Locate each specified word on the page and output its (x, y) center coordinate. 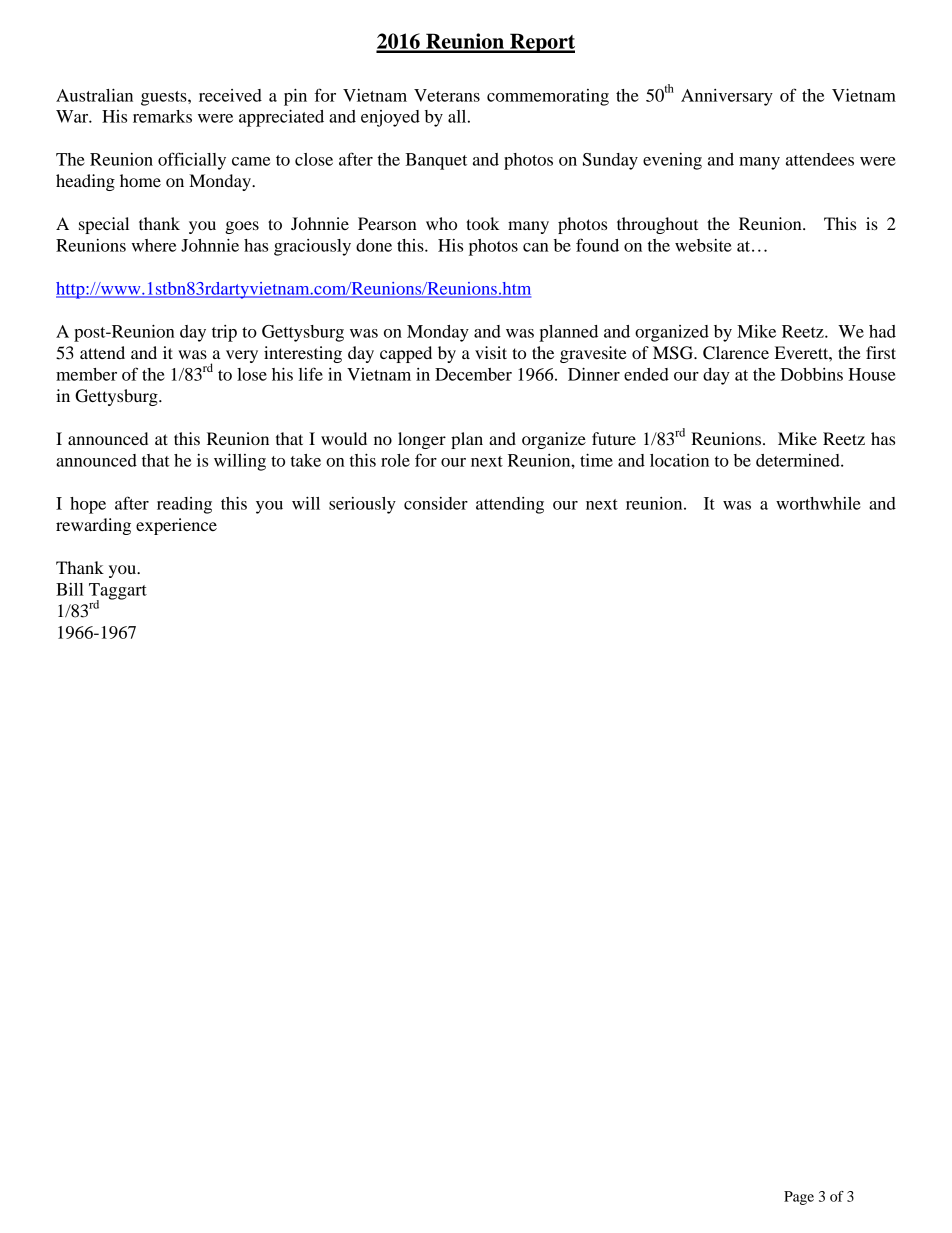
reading (184, 505)
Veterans (447, 95)
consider (436, 503)
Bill (70, 589)
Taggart (118, 592)
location (679, 460)
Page (799, 1198)
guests (165, 98)
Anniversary (727, 97)
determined (799, 460)
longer (422, 440)
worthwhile (818, 503)
